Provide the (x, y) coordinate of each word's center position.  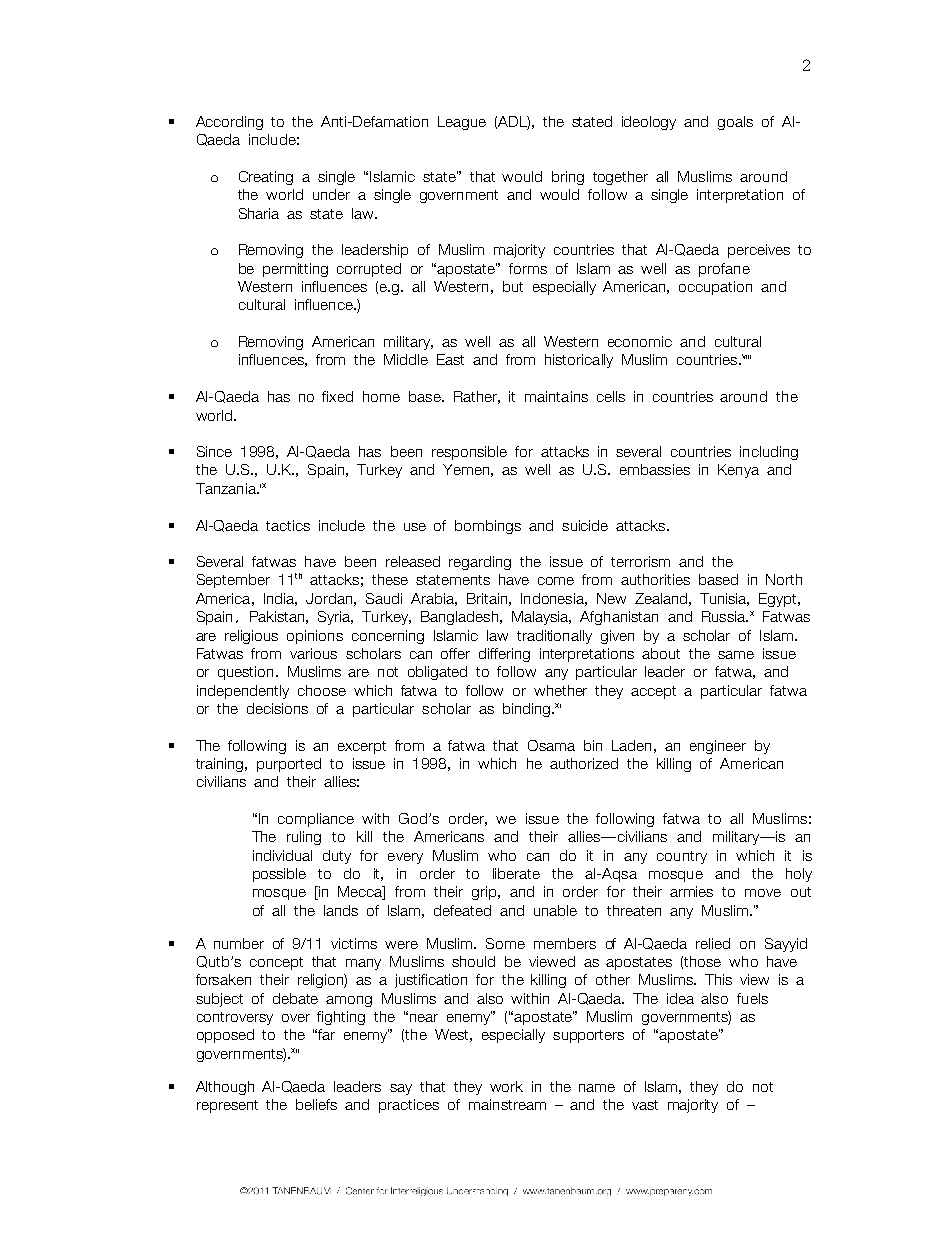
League (462, 123)
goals (735, 123)
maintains (556, 396)
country (682, 857)
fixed (337, 396)
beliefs (316, 1104)
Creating (266, 178)
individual (282, 855)
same (736, 655)
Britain (487, 598)
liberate (516, 873)
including (769, 453)
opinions (315, 637)
